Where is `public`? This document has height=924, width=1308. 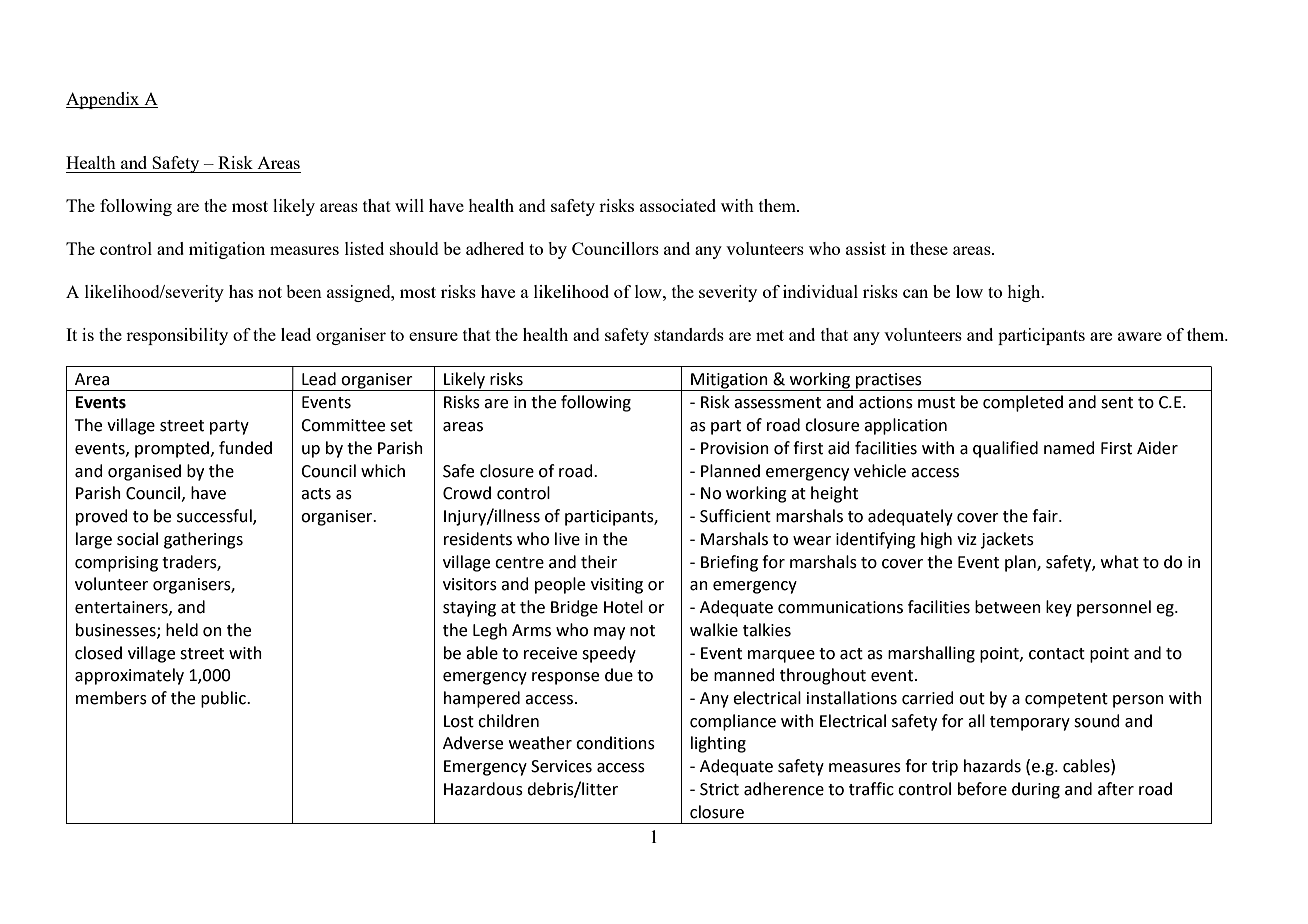 public is located at coordinates (224, 699).
